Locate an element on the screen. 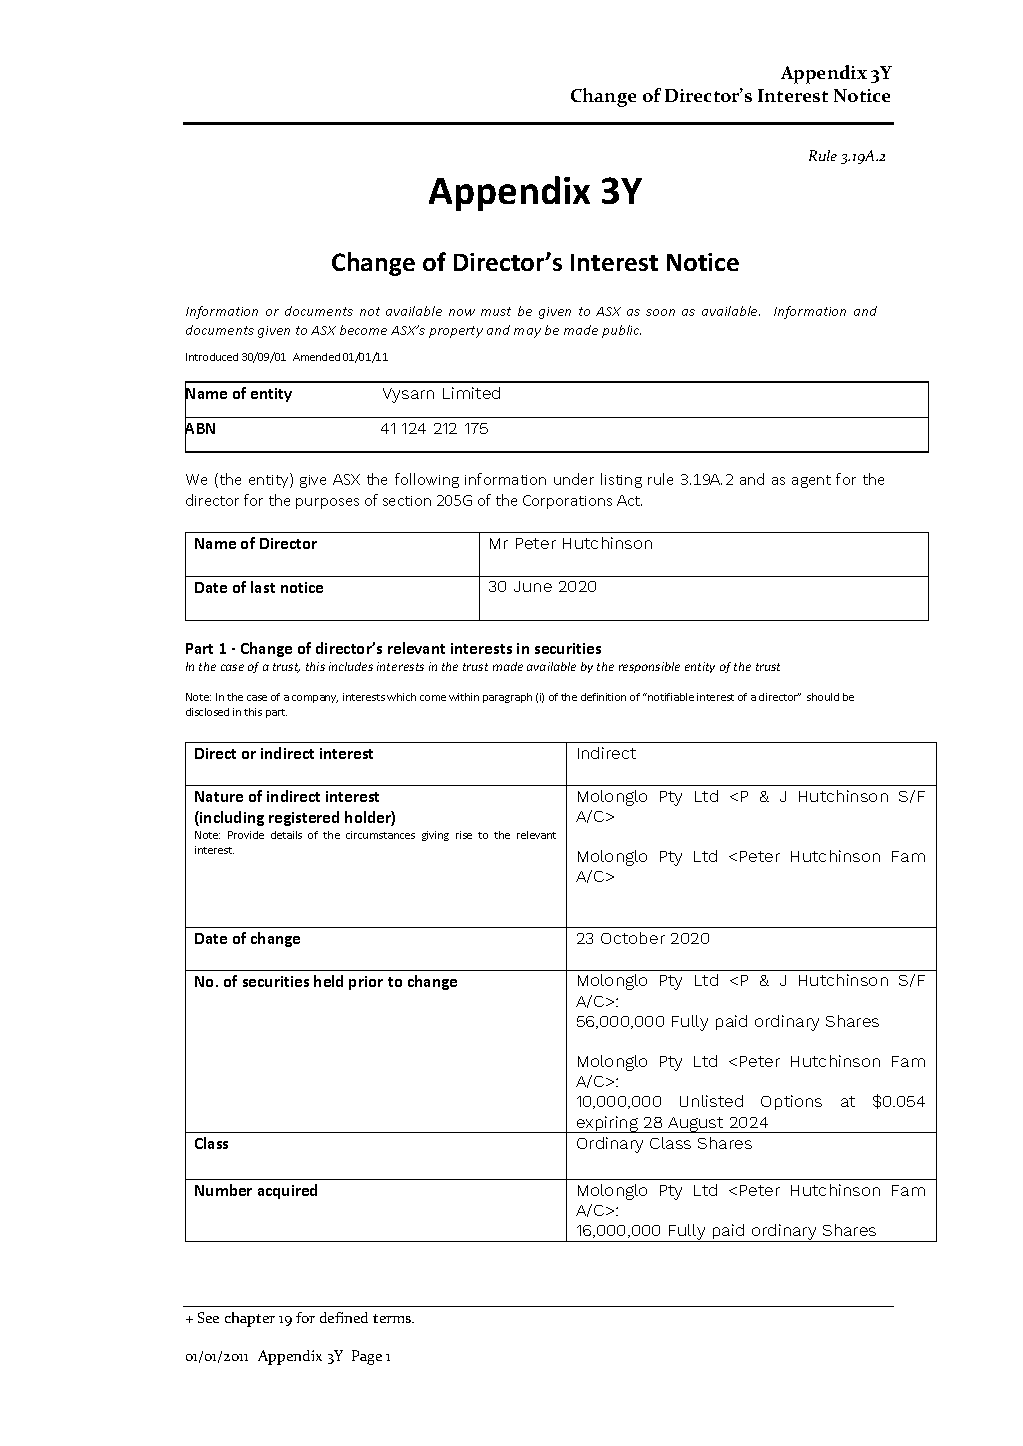  soon is located at coordinates (660, 312).
